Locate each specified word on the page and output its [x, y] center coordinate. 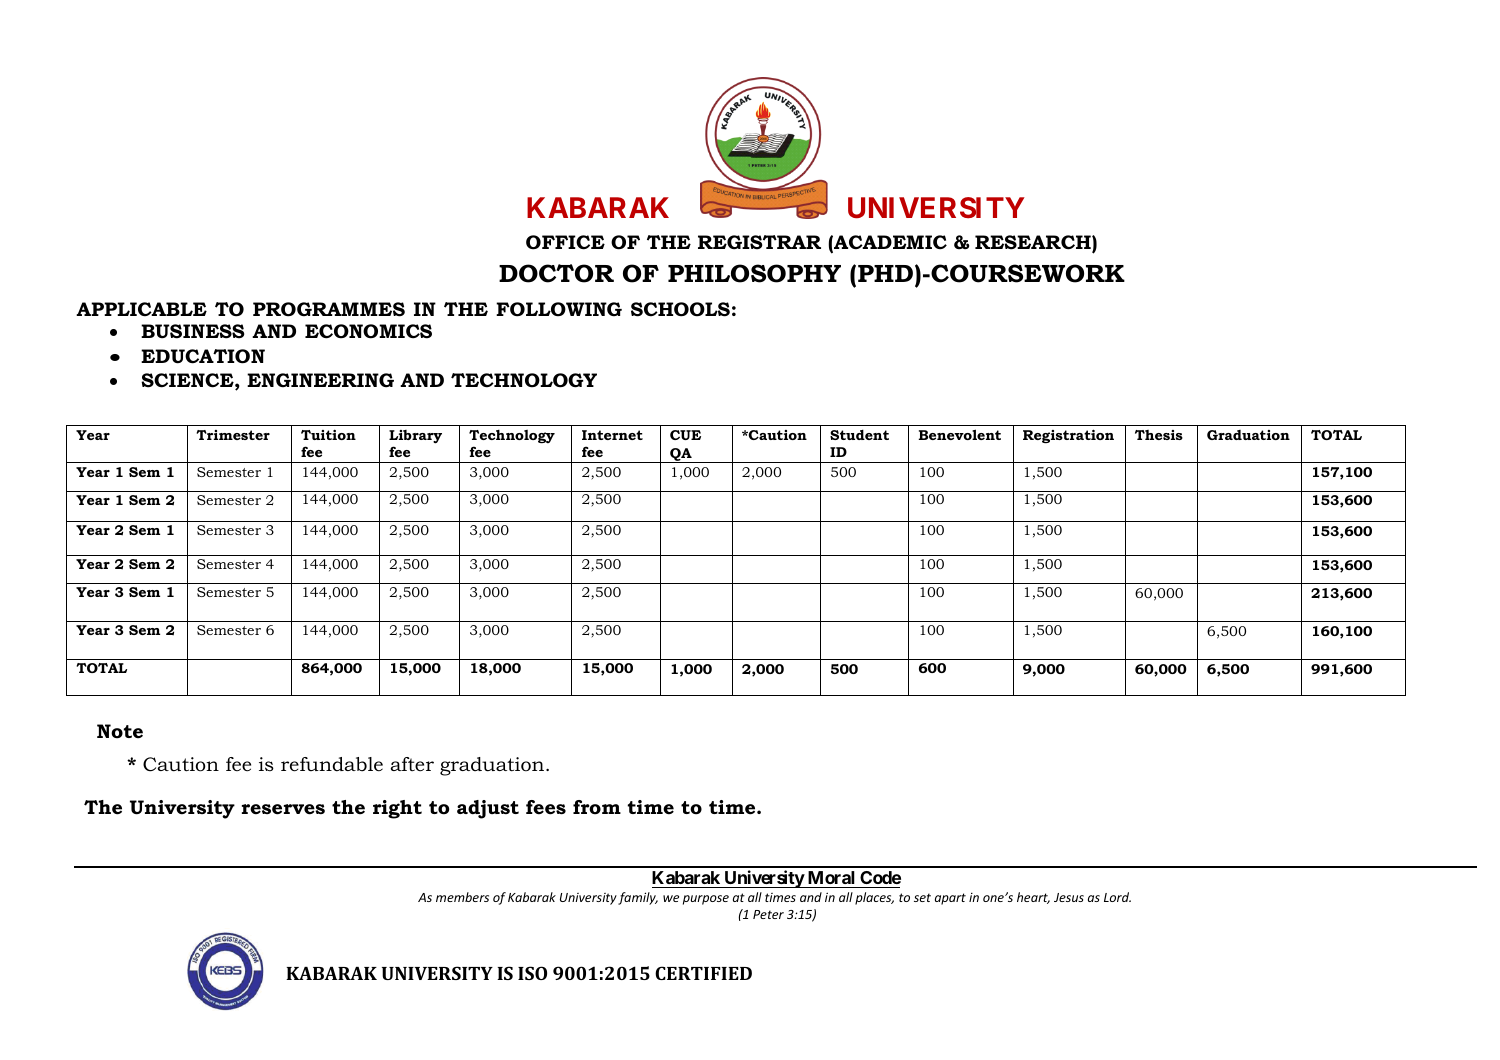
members [462, 897]
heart [1033, 898]
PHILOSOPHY [754, 273]
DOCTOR [556, 273]
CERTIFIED [703, 973]
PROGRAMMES [329, 309]
